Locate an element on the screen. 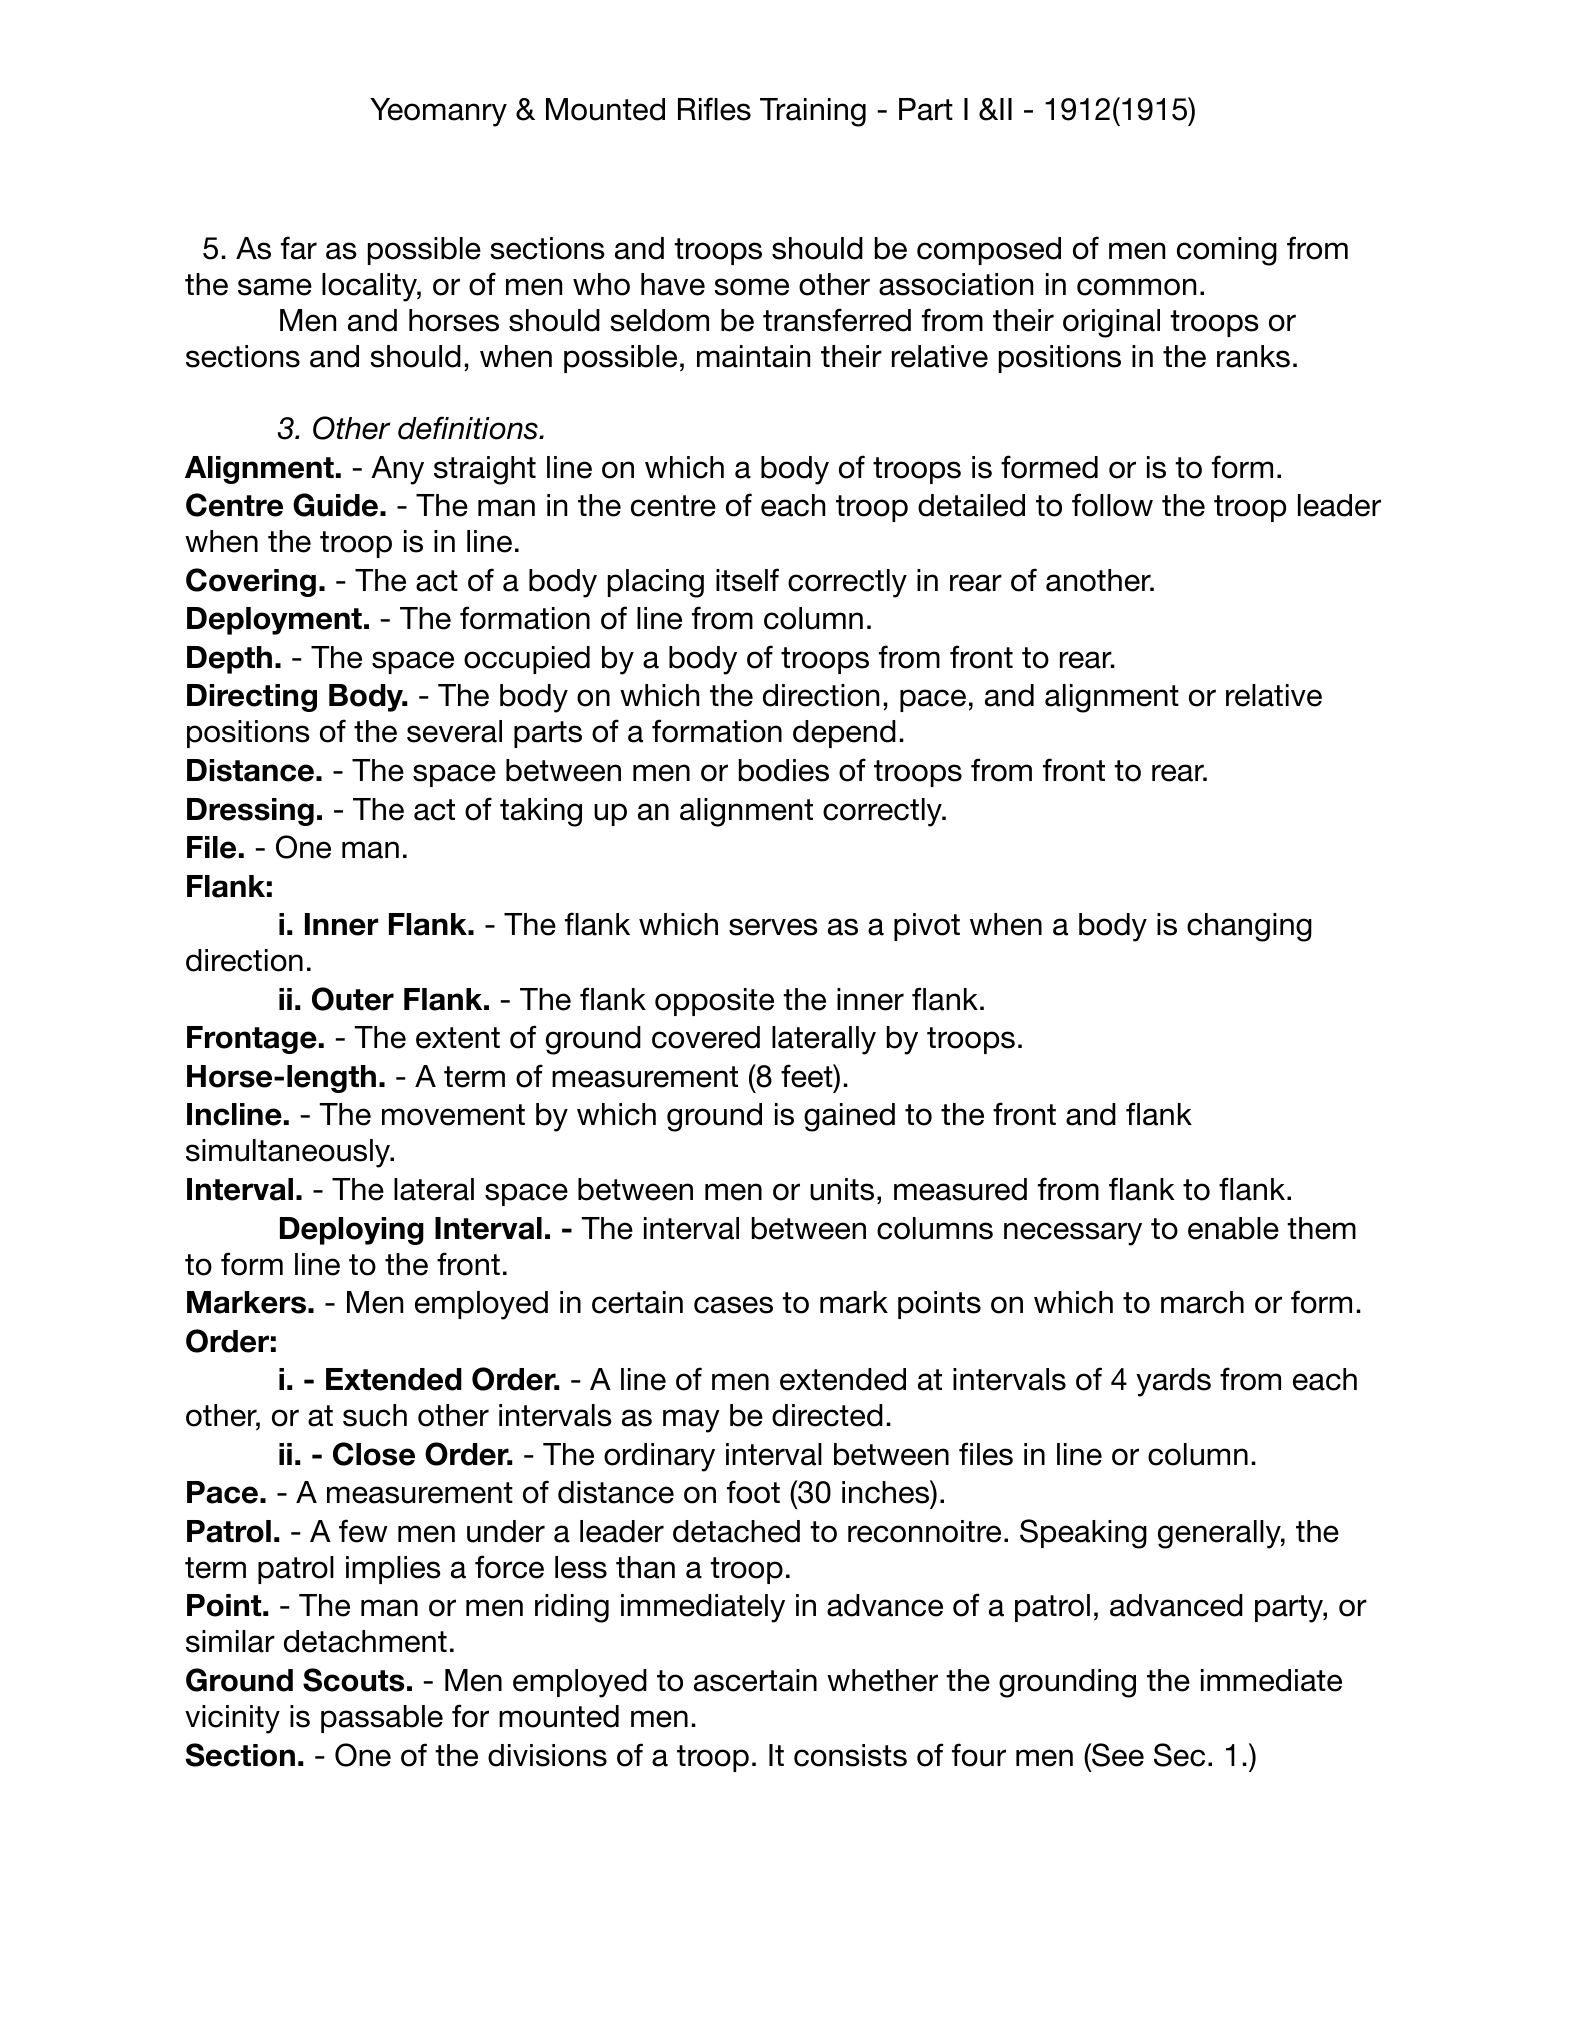 Image resolution: width=1574 pixels, height=2036 pixels. common is located at coordinates (1136, 287).
